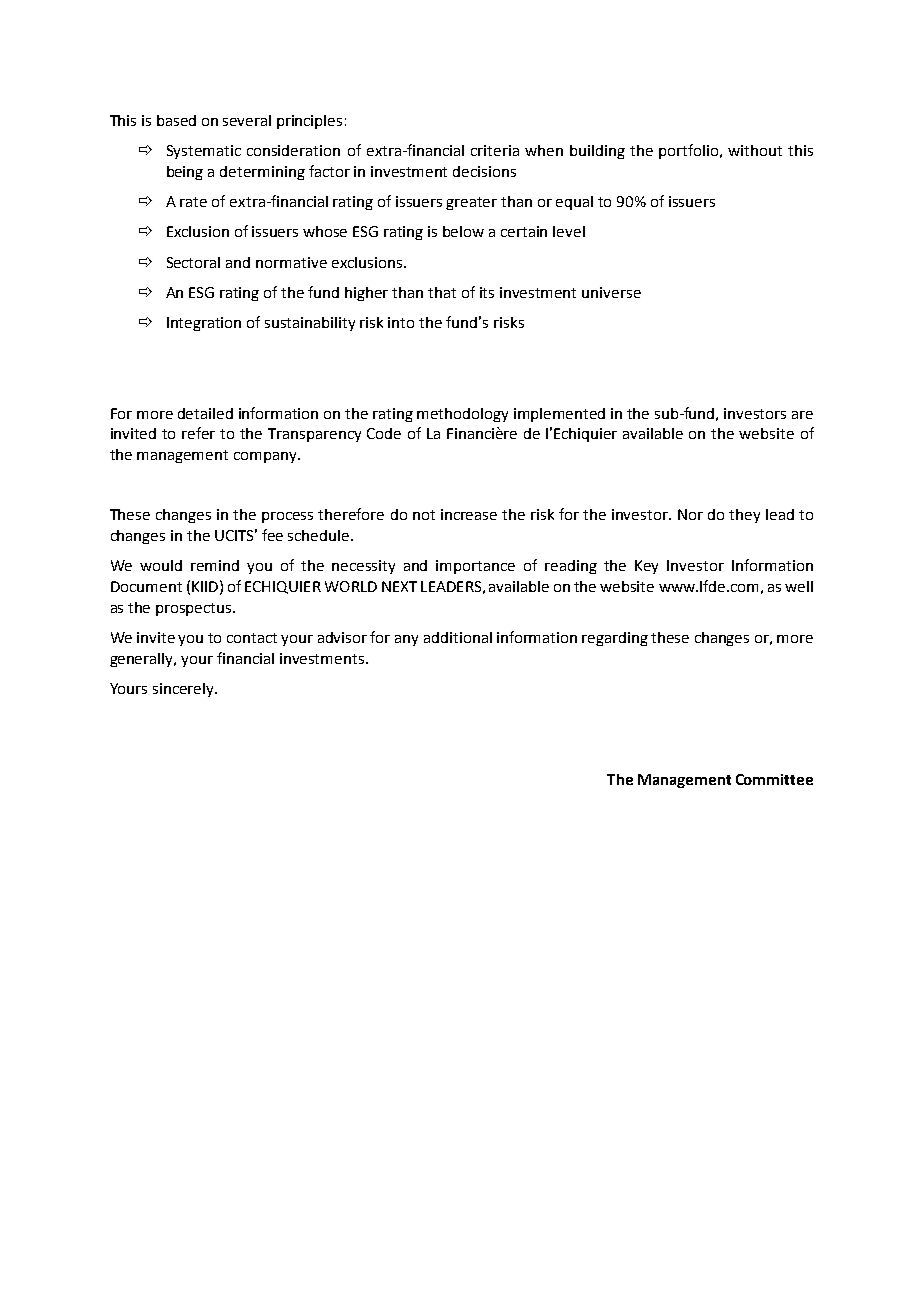 The height and width of the screenshot is (1307, 924). Describe the element at coordinates (204, 324) in the screenshot. I see `Integration` at that location.
